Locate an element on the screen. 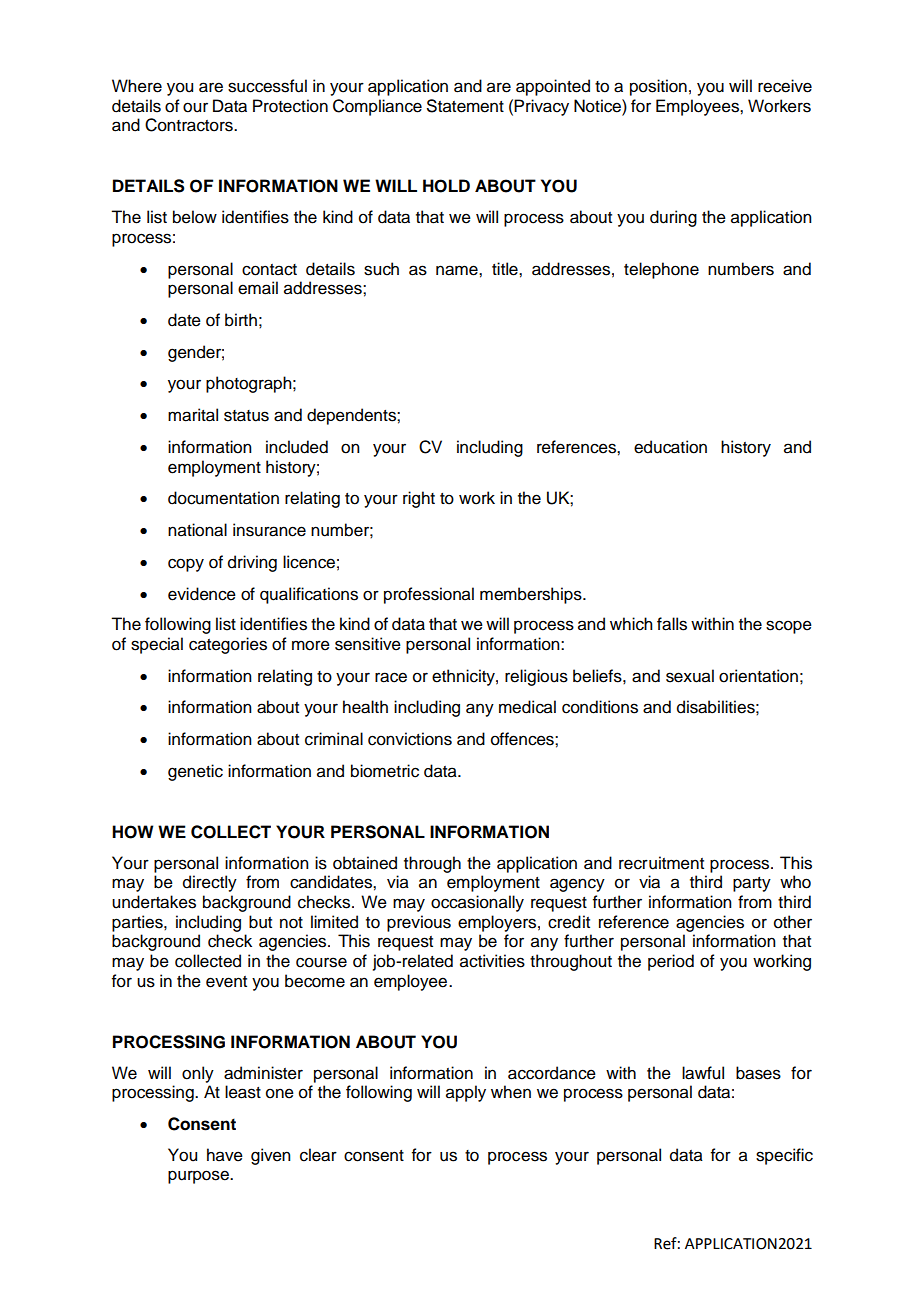  position is located at coordinates (658, 87).
